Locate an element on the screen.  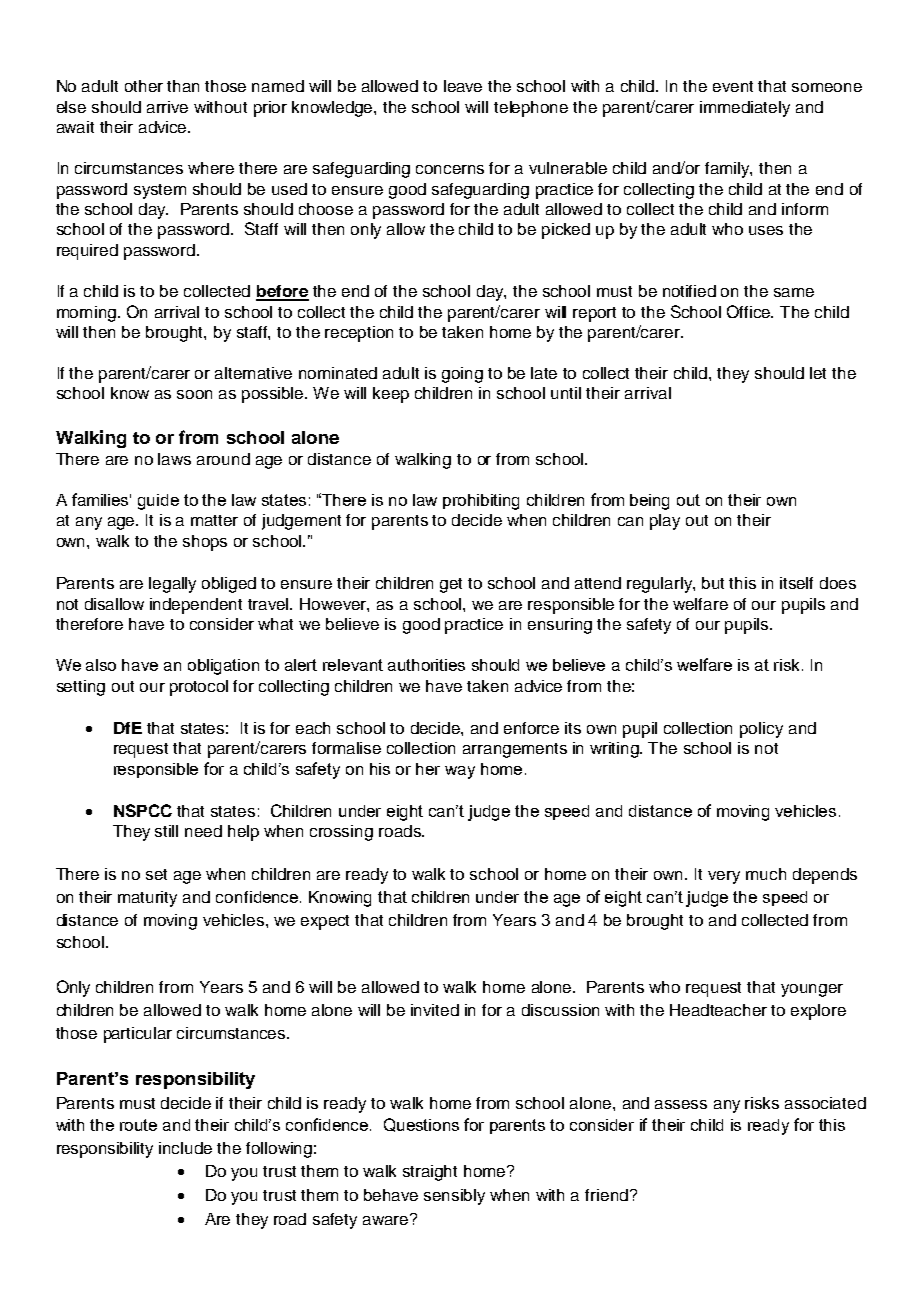
authorities is located at coordinates (426, 665).
